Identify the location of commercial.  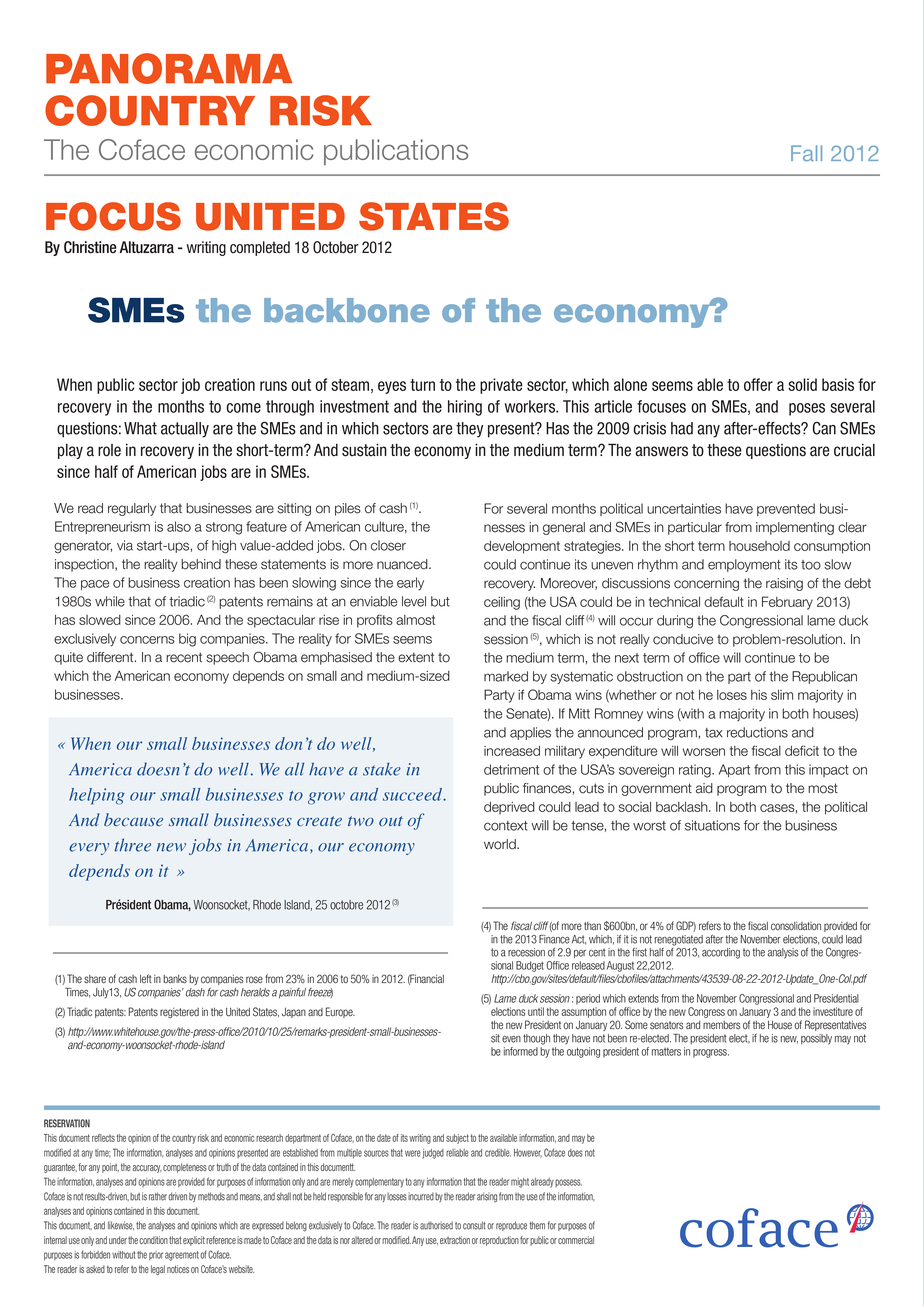
(576, 1240).
